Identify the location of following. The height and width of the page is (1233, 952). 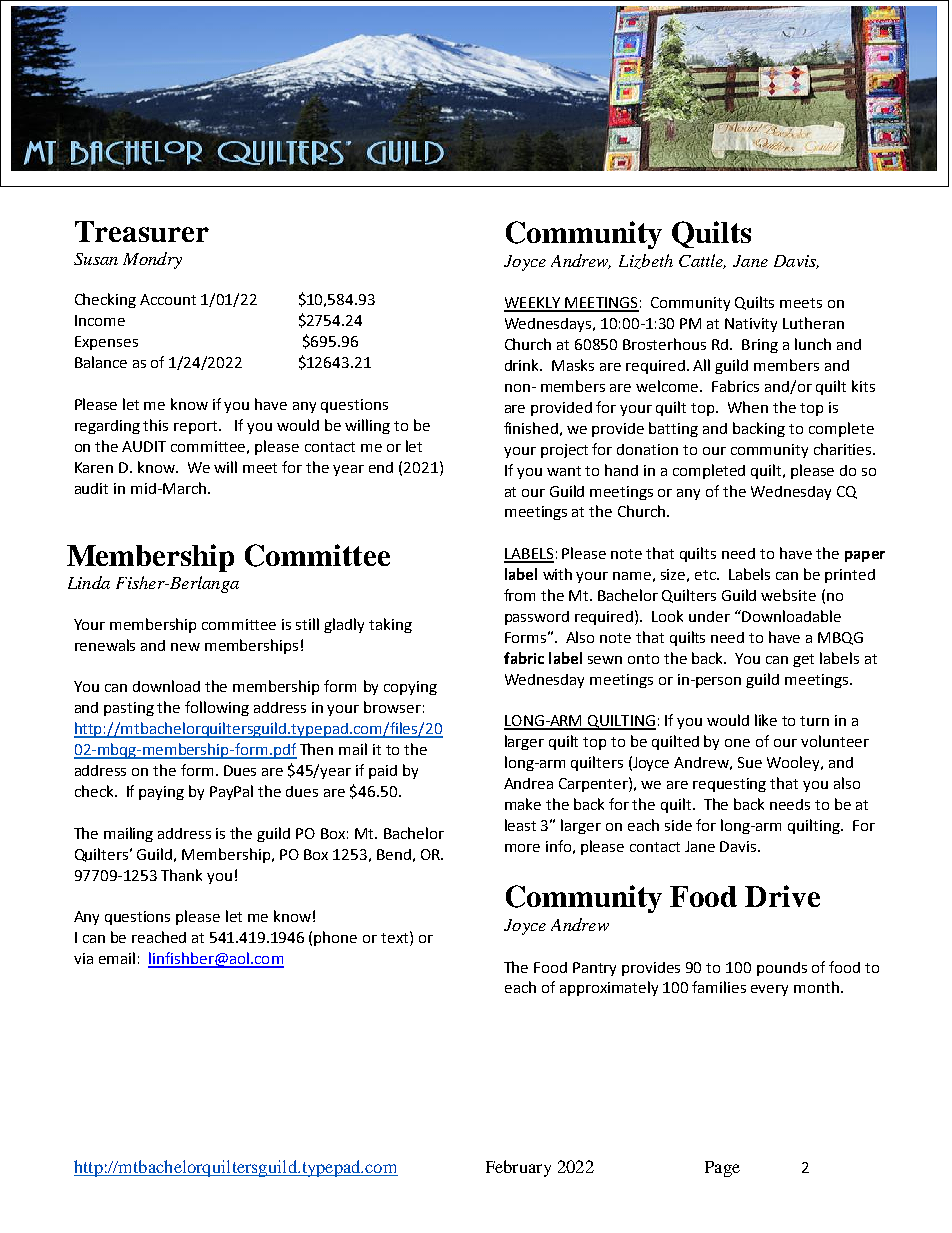
(217, 708).
